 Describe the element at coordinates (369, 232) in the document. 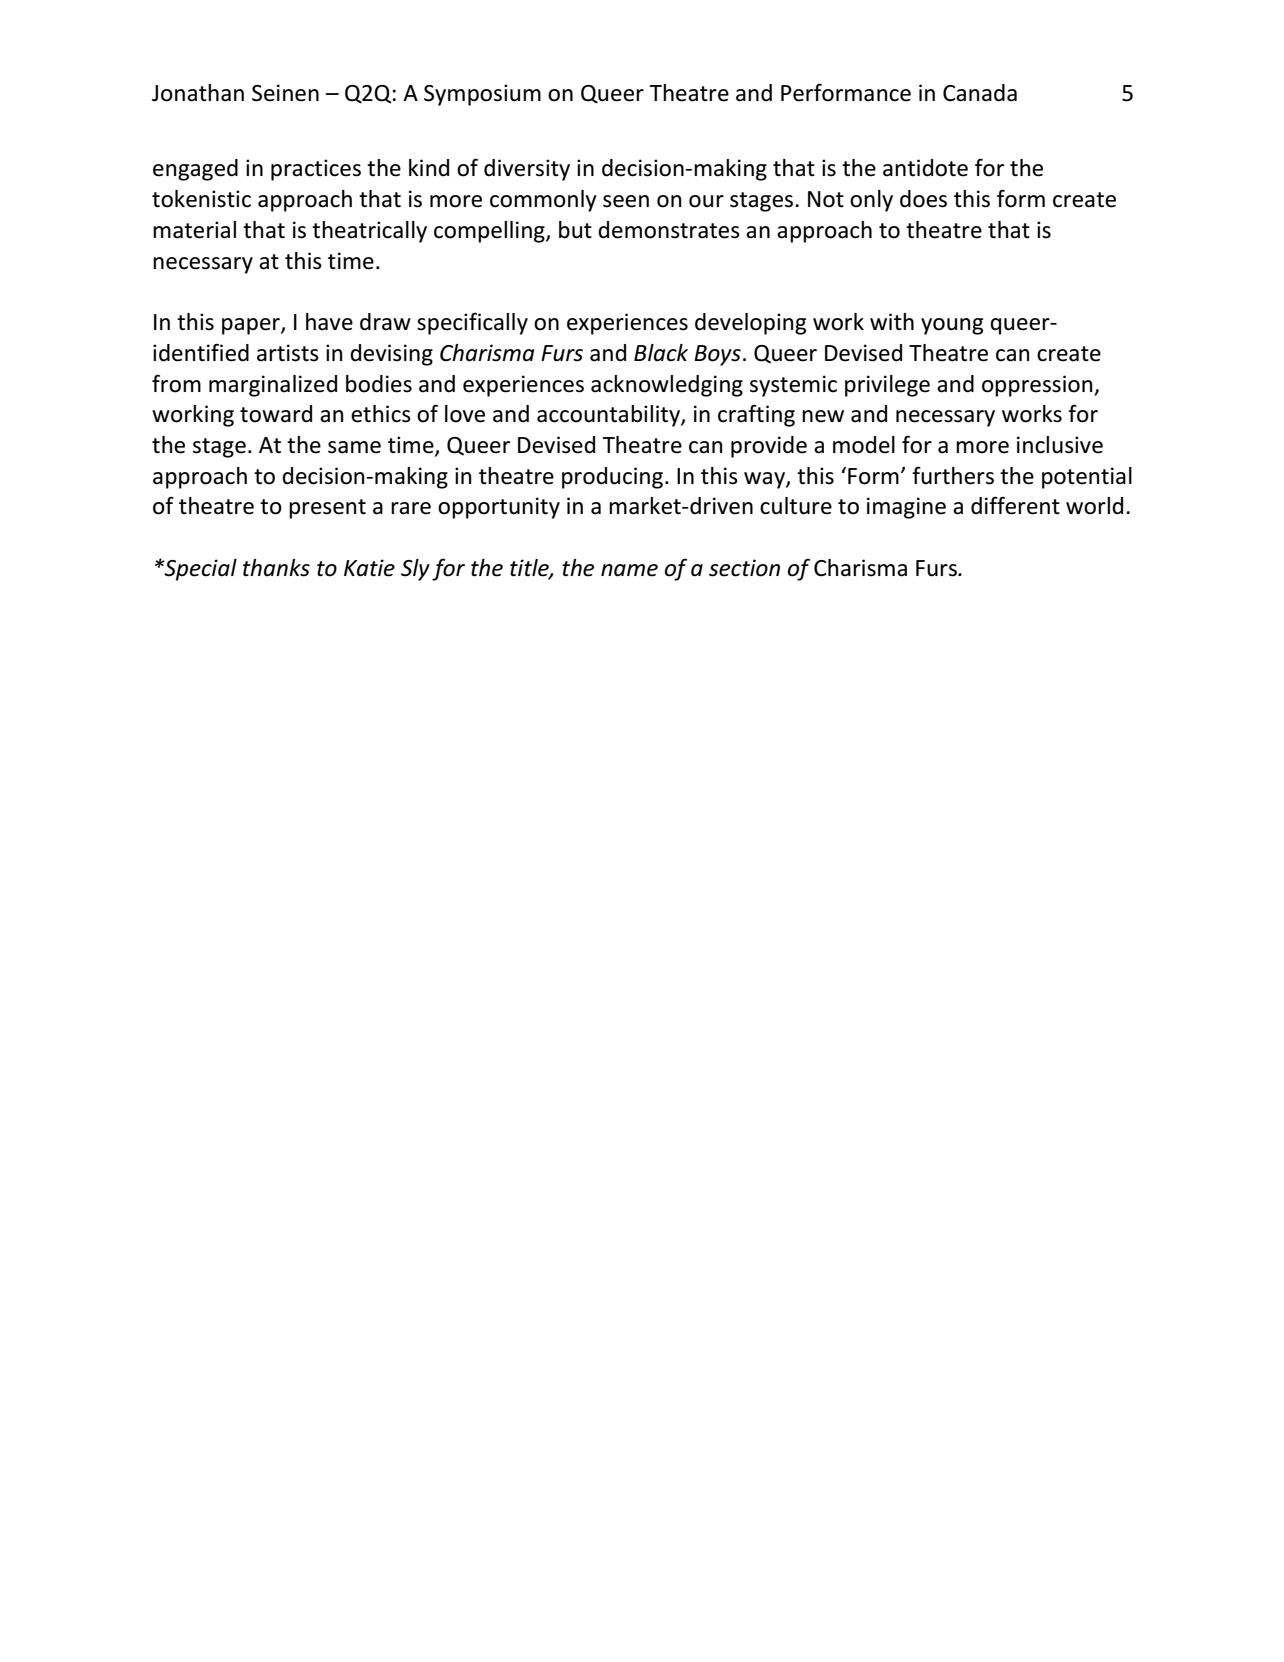

I see `theatrically` at that location.
